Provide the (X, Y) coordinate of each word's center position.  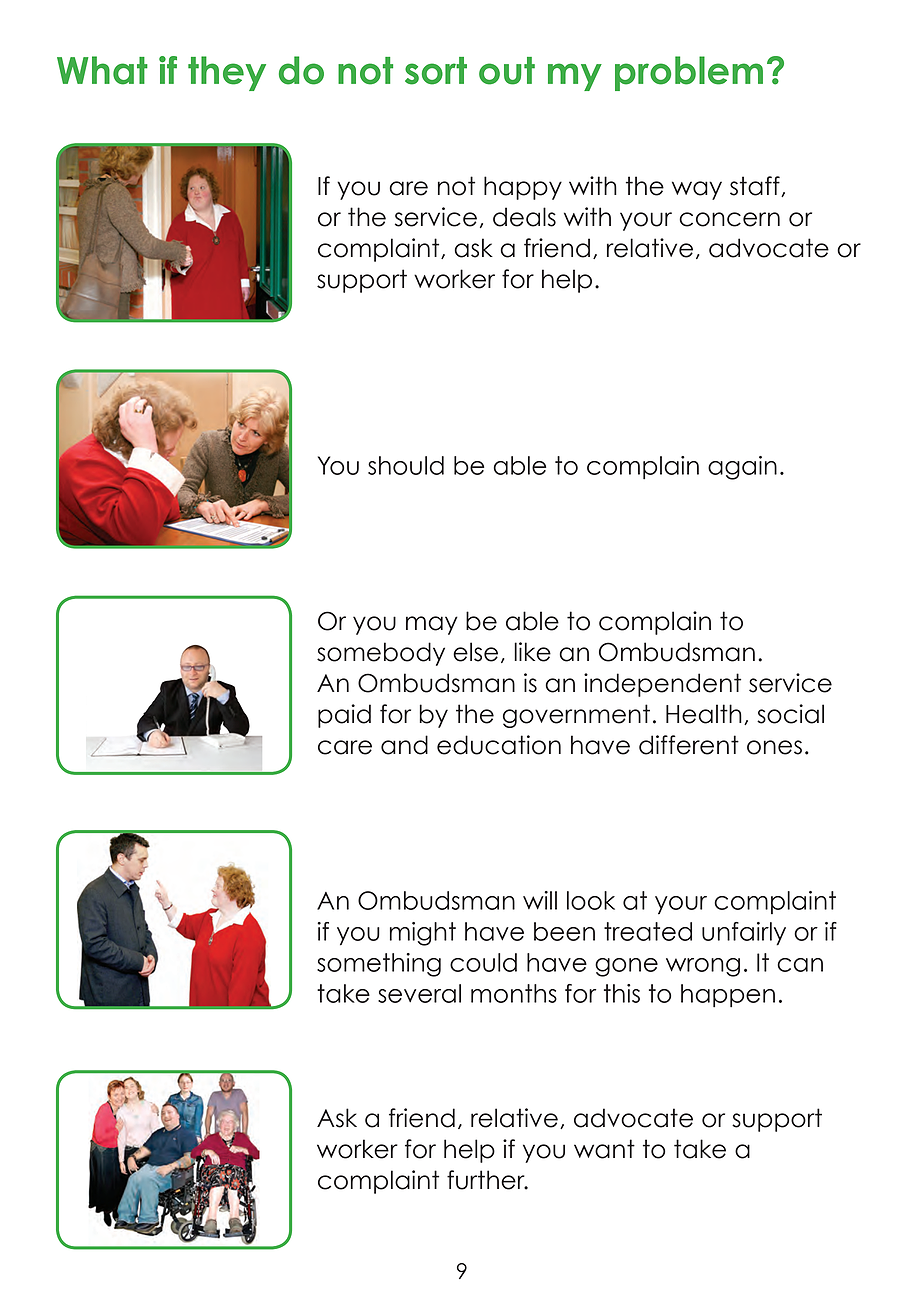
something (379, 965)
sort (436, 71)
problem (689, 73)
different (689, 745)
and (404, 745)
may (432, 625)
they (227, 73)
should (406, 465)
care (345, 747)
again (742, 468)
